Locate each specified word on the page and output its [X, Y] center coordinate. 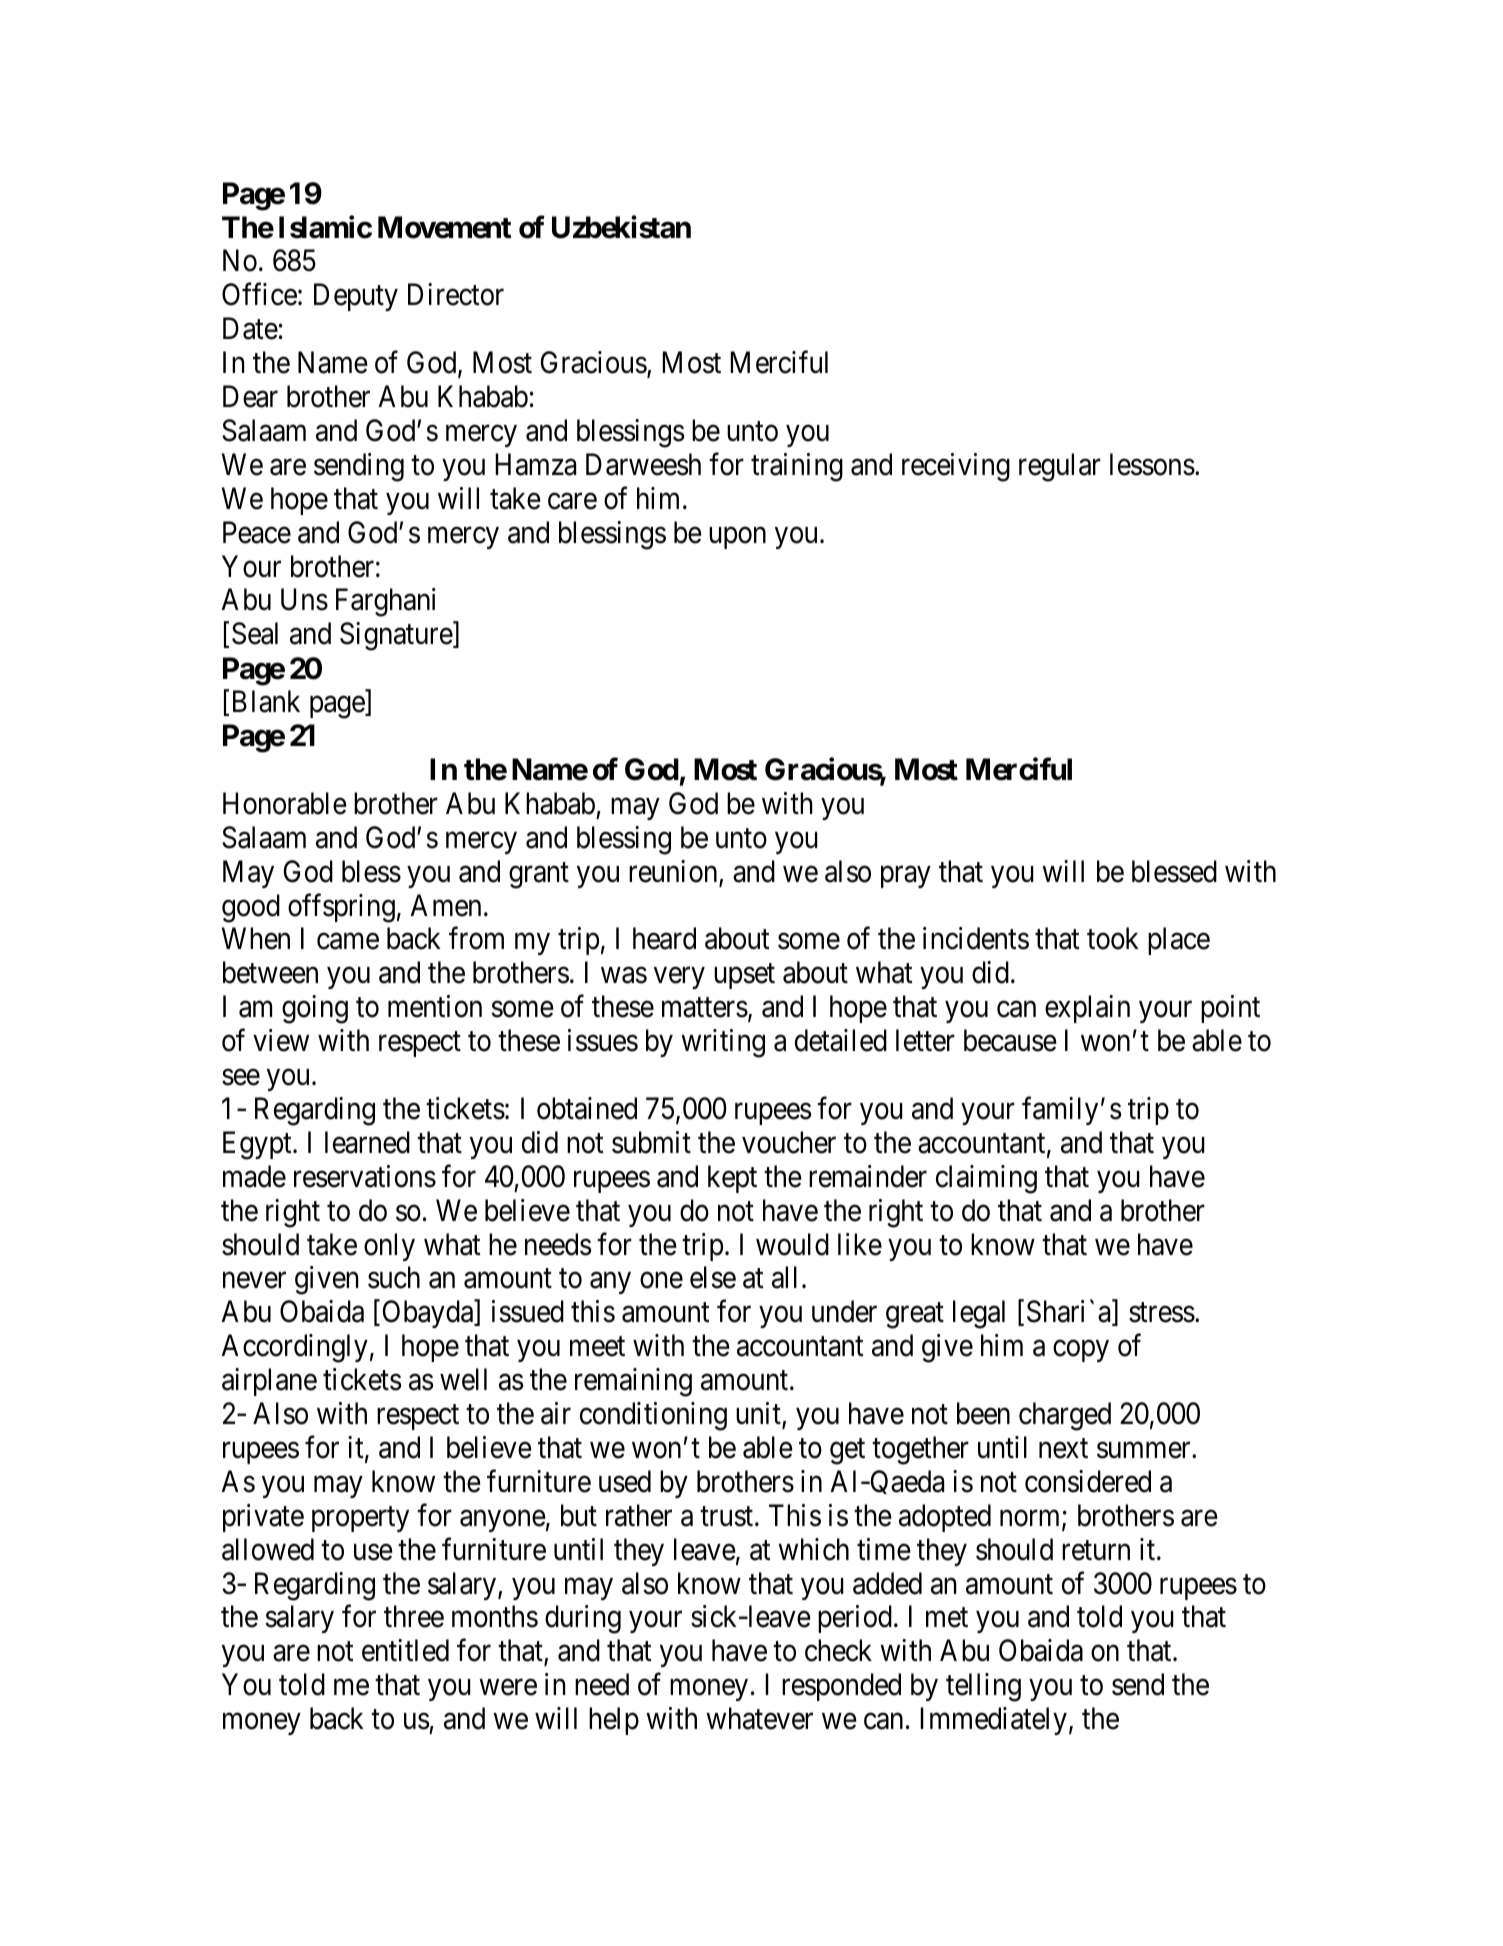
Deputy [356, 297]
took [1112, 938]
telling [983, 1687]
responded [841, 1687]
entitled [405, 1650]
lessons [1152, 464]
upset [744, 976]
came [348, 942]
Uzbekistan [621, 227]
